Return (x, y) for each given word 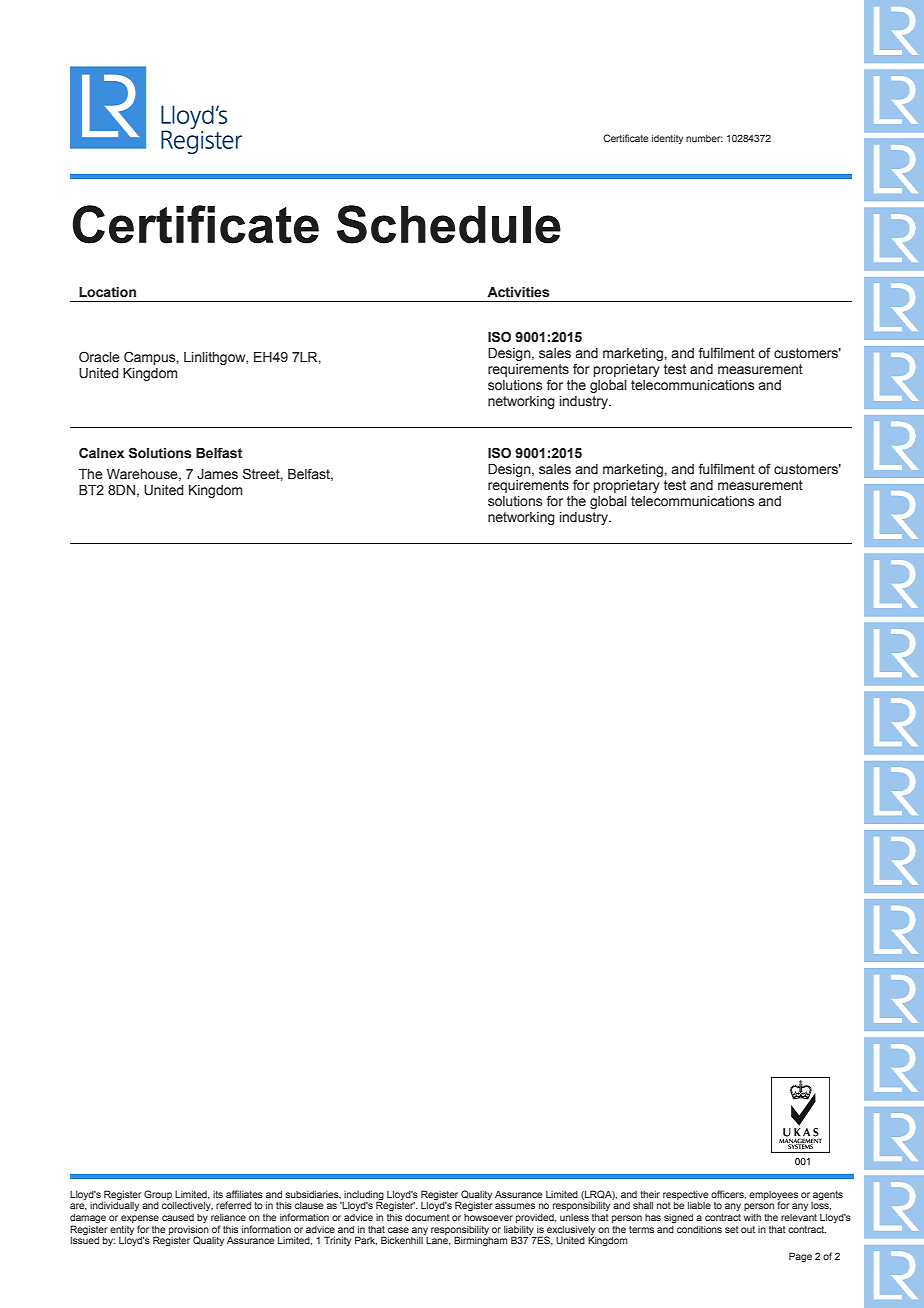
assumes (515, 1206)
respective (686, 1195)
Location (107, 292)
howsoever (488, 1217)
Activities (518, 292)
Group (158, 1195)
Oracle (99, 356)
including (364, 1196)
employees (773, 1196)
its (218, 1194)
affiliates (244, 1194)
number (704, 138)
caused (178, 1217)
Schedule (449, 224)
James (217, 474)
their (650, 1194)
